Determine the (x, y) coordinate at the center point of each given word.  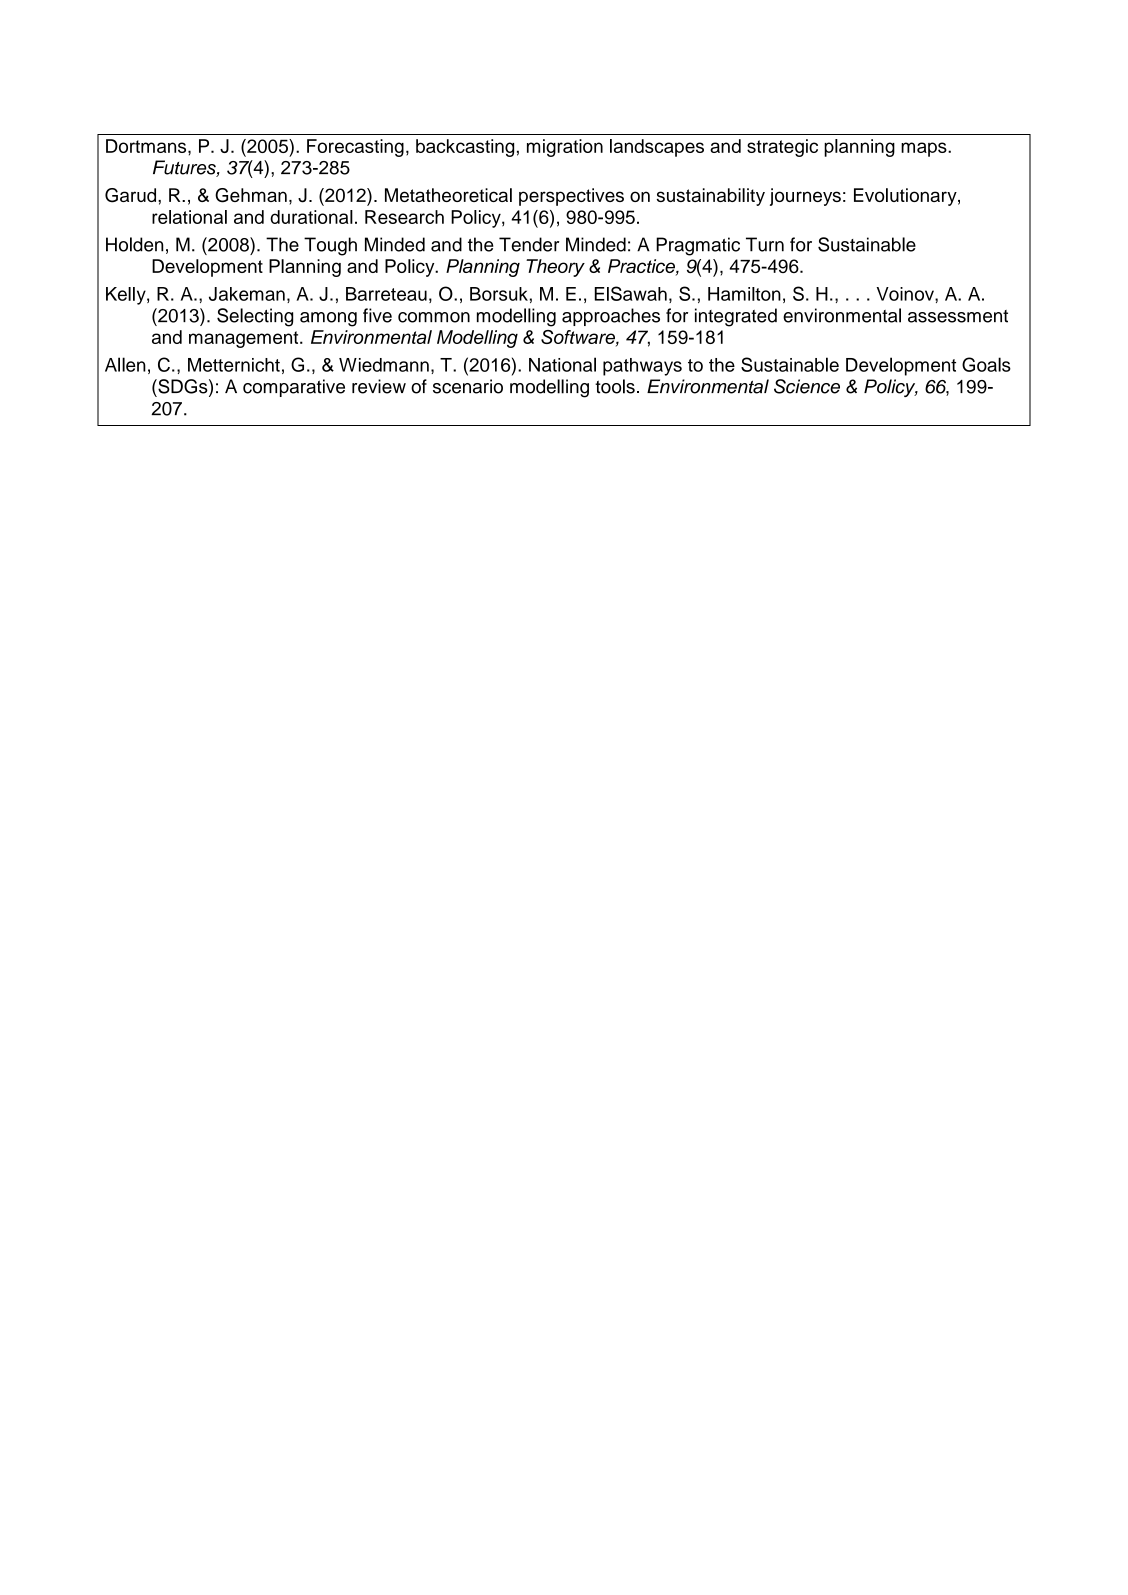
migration (565, 148)
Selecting (255, 317)
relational (189, 217)
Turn (765, 244)
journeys (805, 197)
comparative (294, 388)
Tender (529, 244)
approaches (611, 317)
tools (615, 386)
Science (807, 386)
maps (925, 149)
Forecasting (355, 148)
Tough (330, 246)
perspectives (571, 197)
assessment (958, 316)
